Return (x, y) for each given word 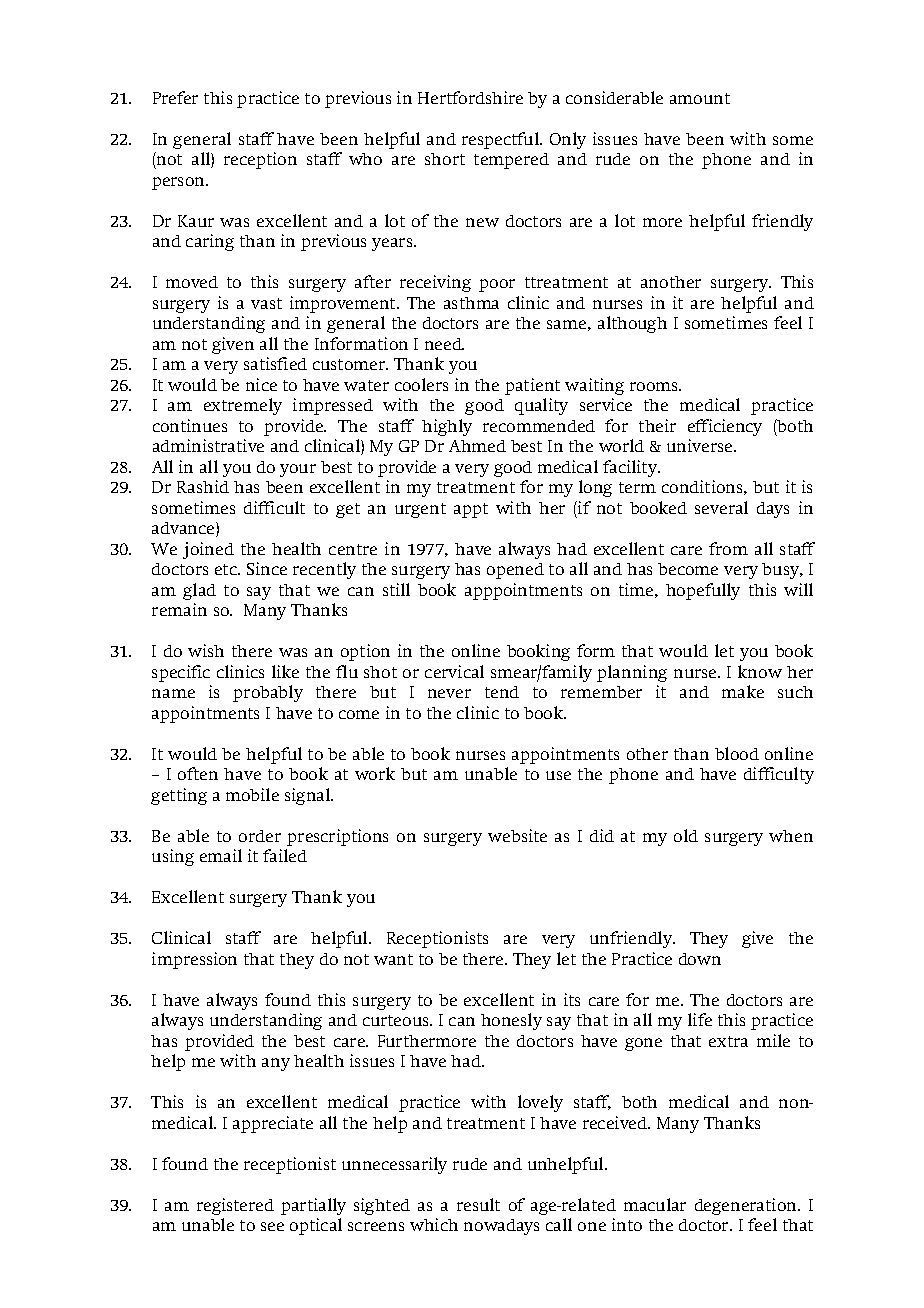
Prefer (175, 97)
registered (235, 1206)
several (721, 507)
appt (471, 510)
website (517, 835)
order (260, 836)
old (686, 835)
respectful (502, 140)
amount (700, 98)
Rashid (203, 486)
